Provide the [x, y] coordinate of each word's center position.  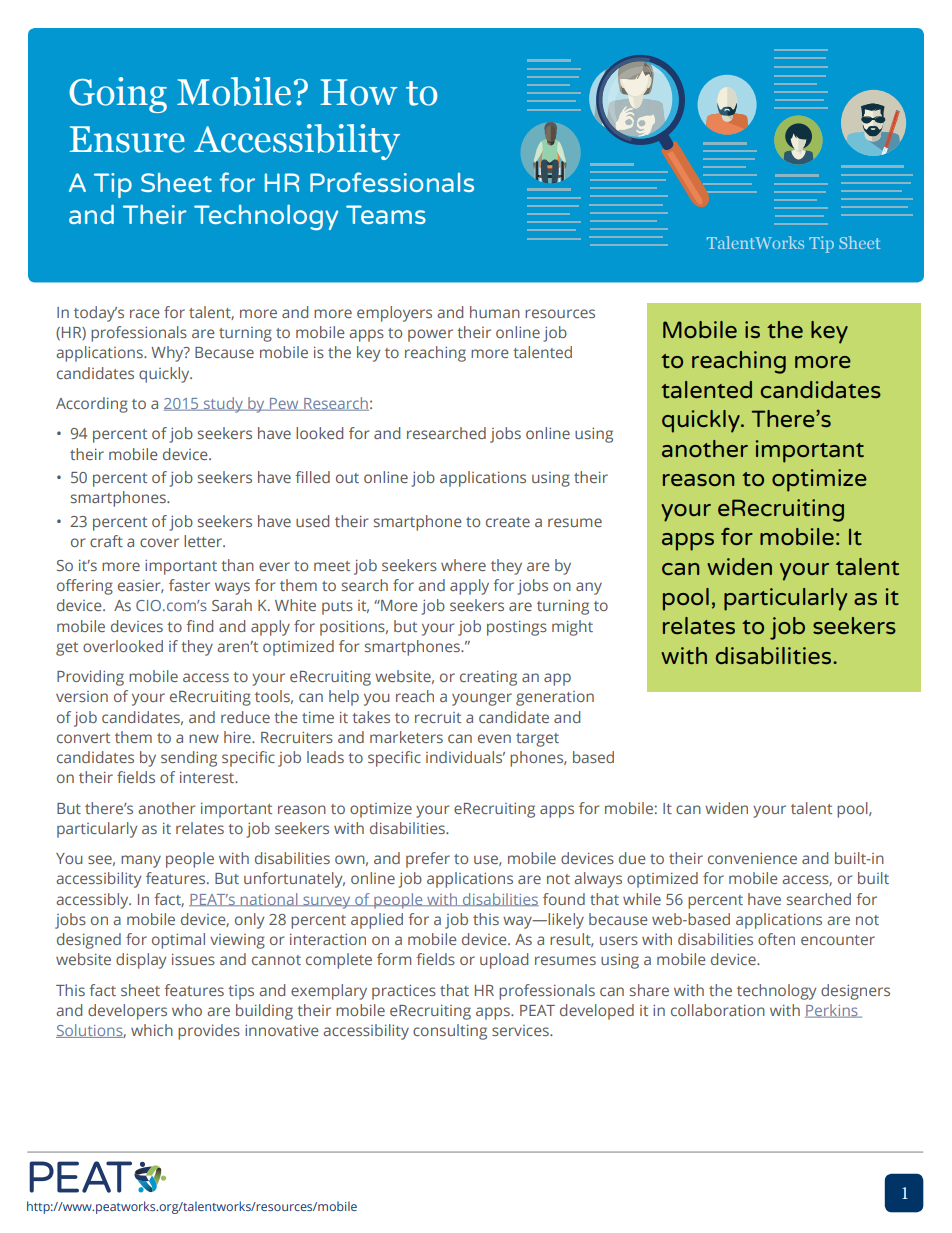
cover [159, 542]
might [572, 628]
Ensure [127, 139]
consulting [450, 1032]
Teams [386, 214]
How [358, 92]
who [187, 1010]
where [463, 565]
